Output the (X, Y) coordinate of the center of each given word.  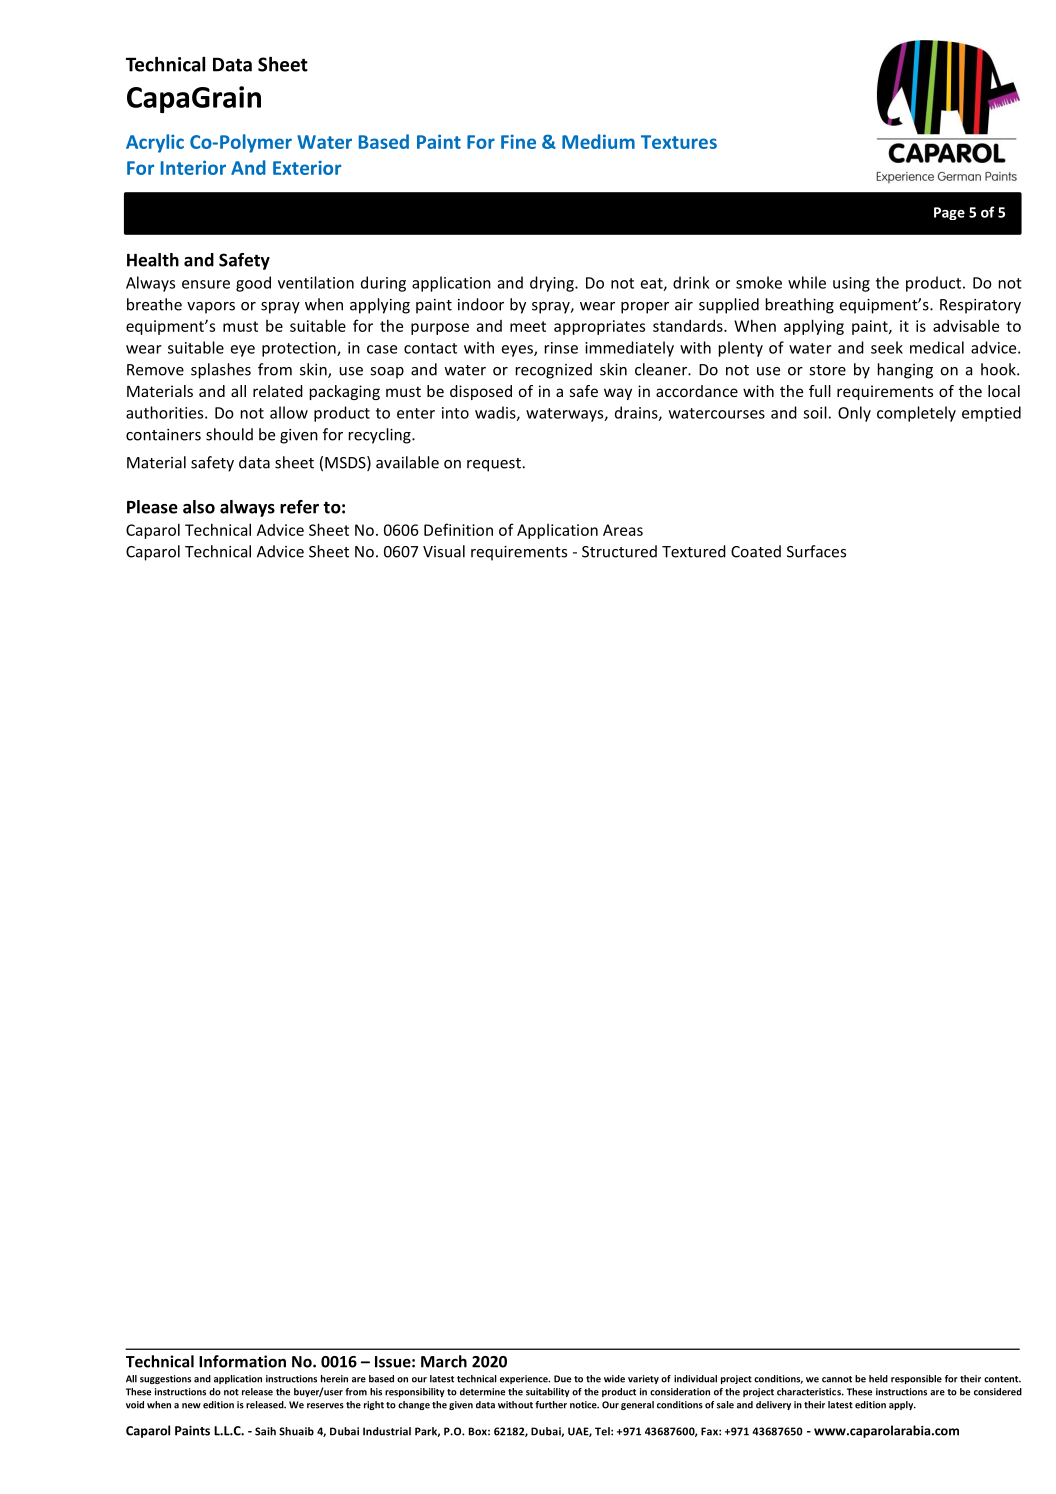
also (199, 507)
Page (949, 213)
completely (916, 414)
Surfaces (816, 551)
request (494, 465)
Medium (598, 141)
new (191, 1406)
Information (242, 1361)
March (444, 1361)
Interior (193, 167)
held (878, 1379)
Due (562, 1379)
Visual (444, 551)
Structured (619, 551)
